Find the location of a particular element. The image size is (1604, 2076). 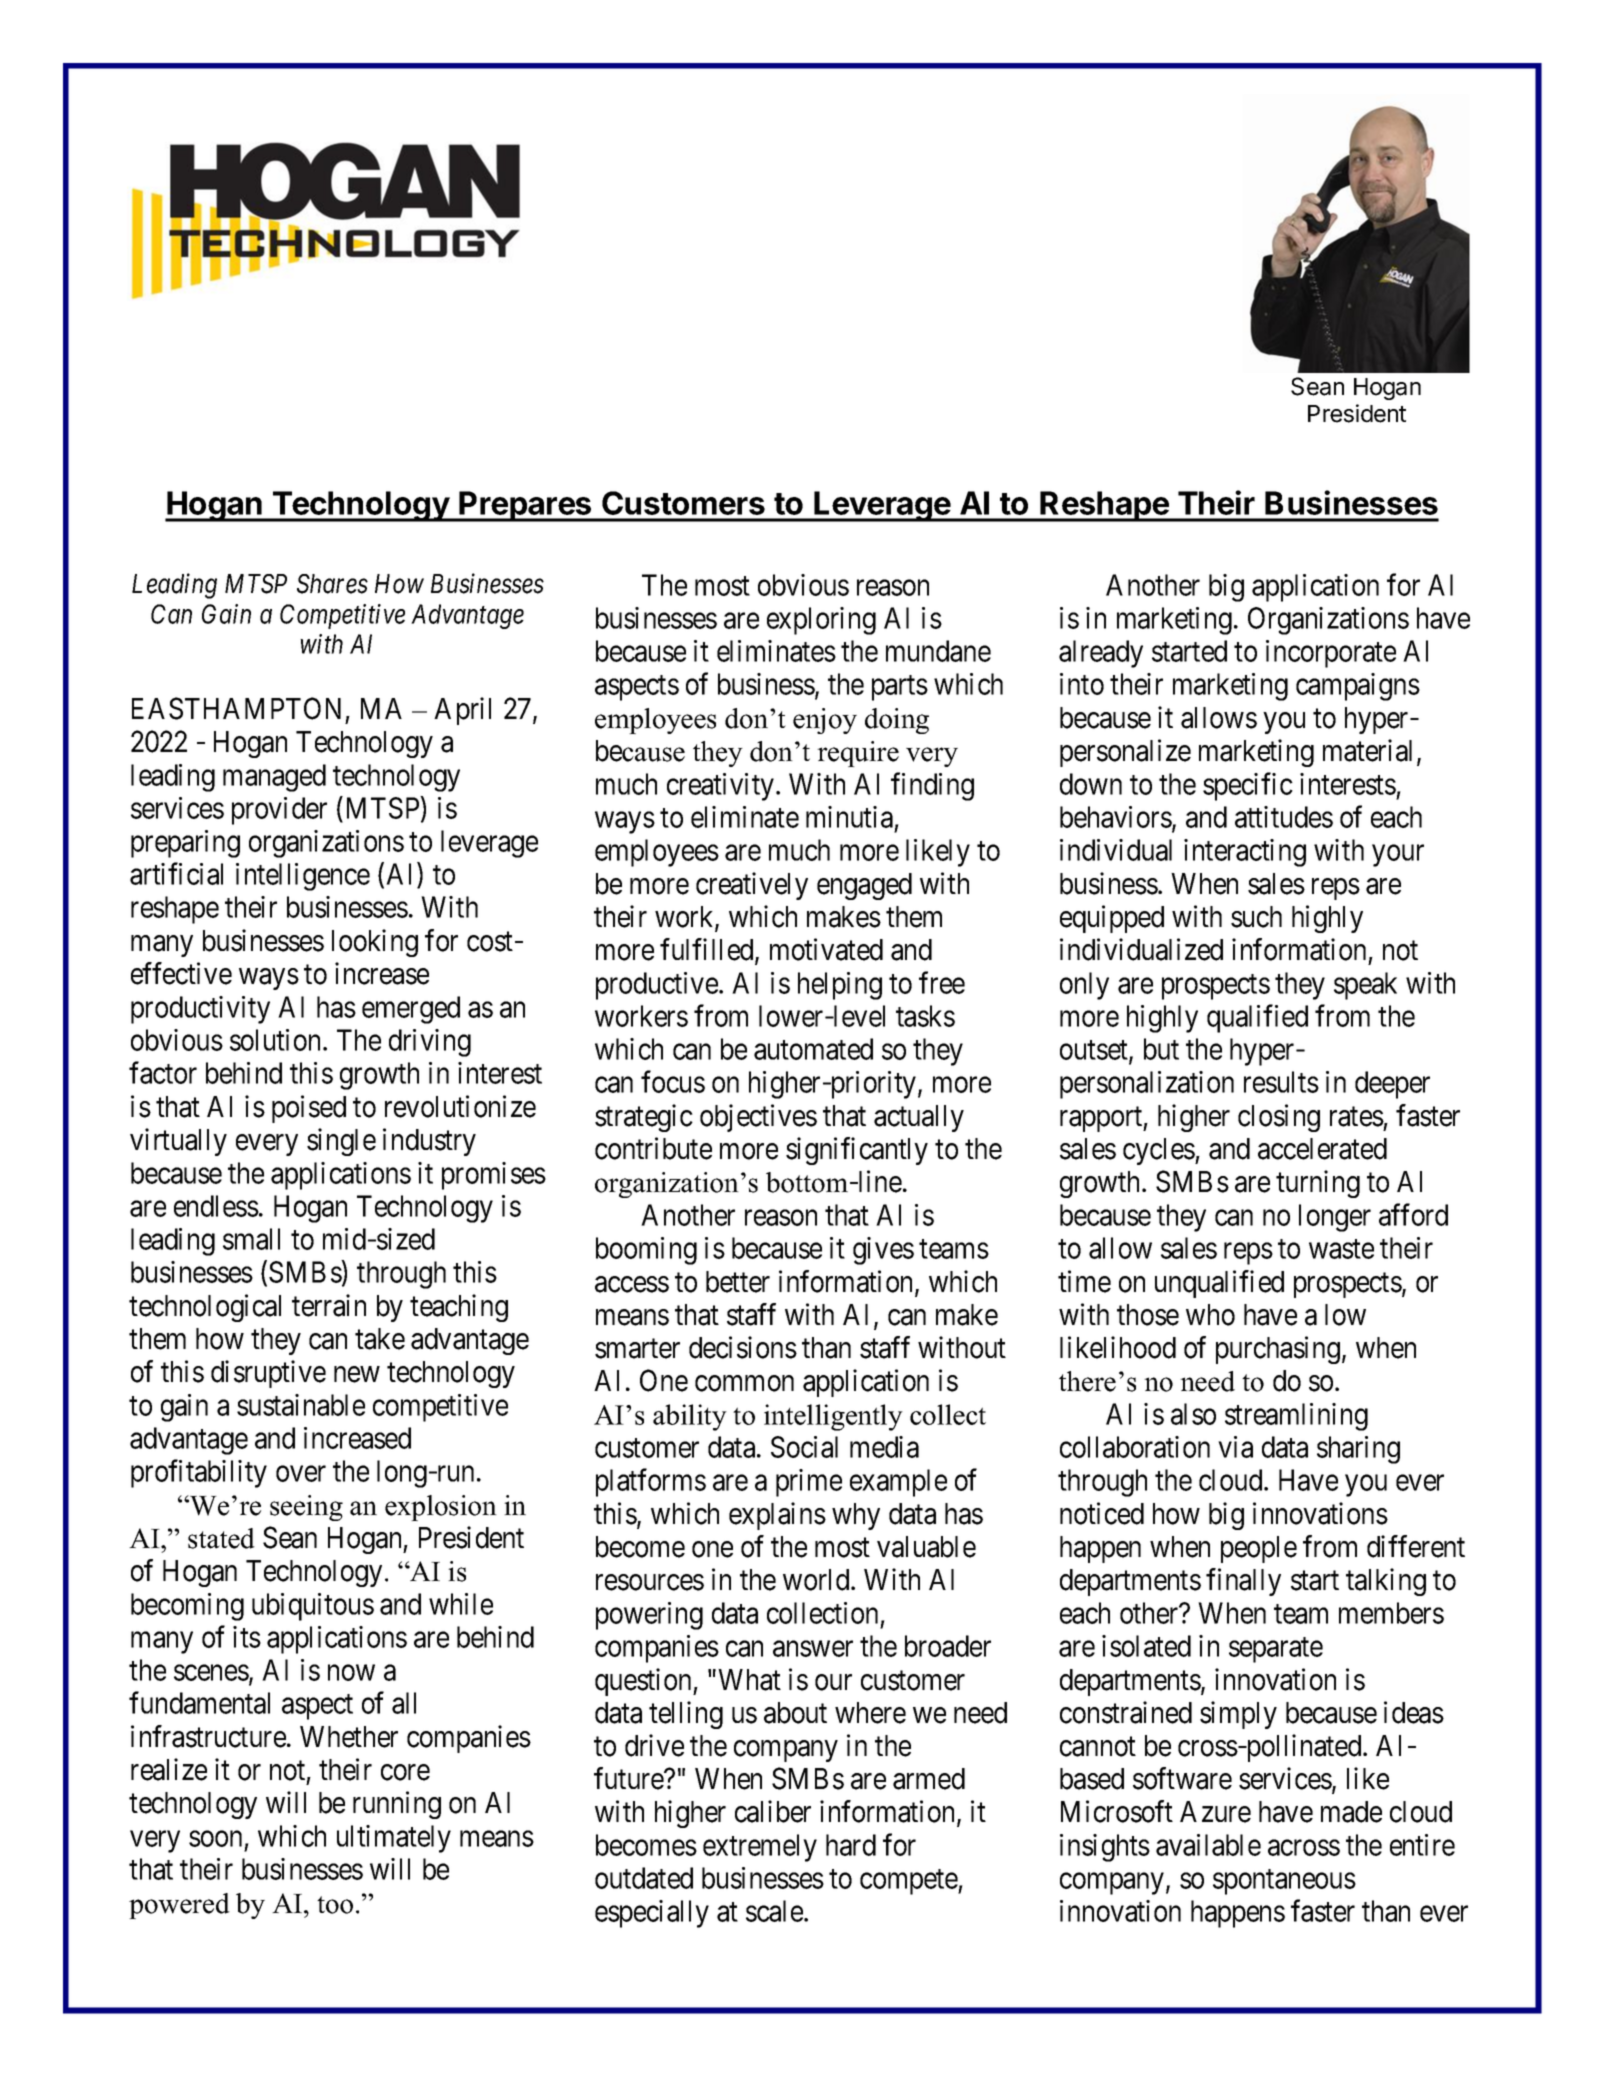

explains is located at coordinates (777, 1516).
